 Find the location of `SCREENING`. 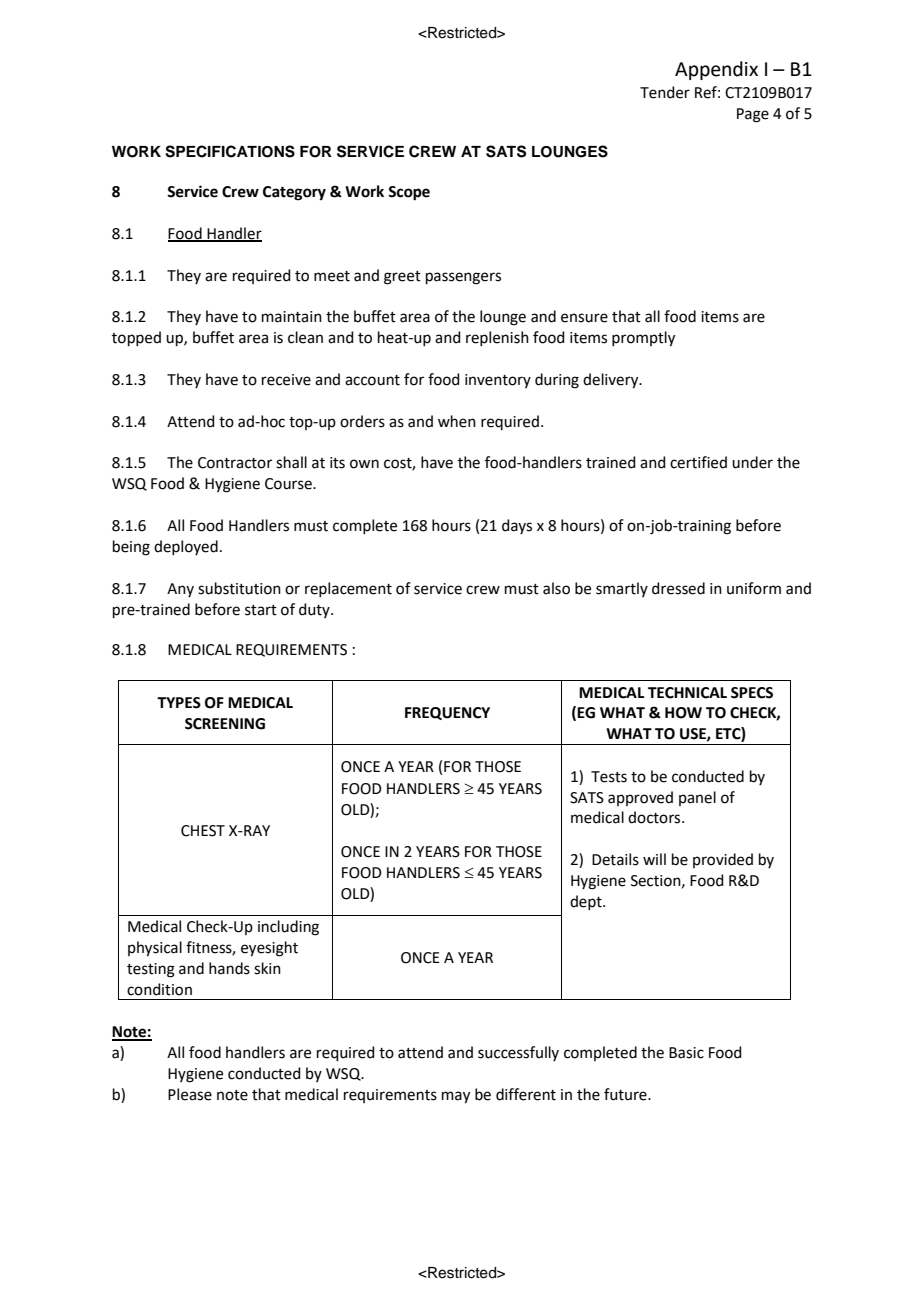

SCREENING is located at coordinates (225, 724).
